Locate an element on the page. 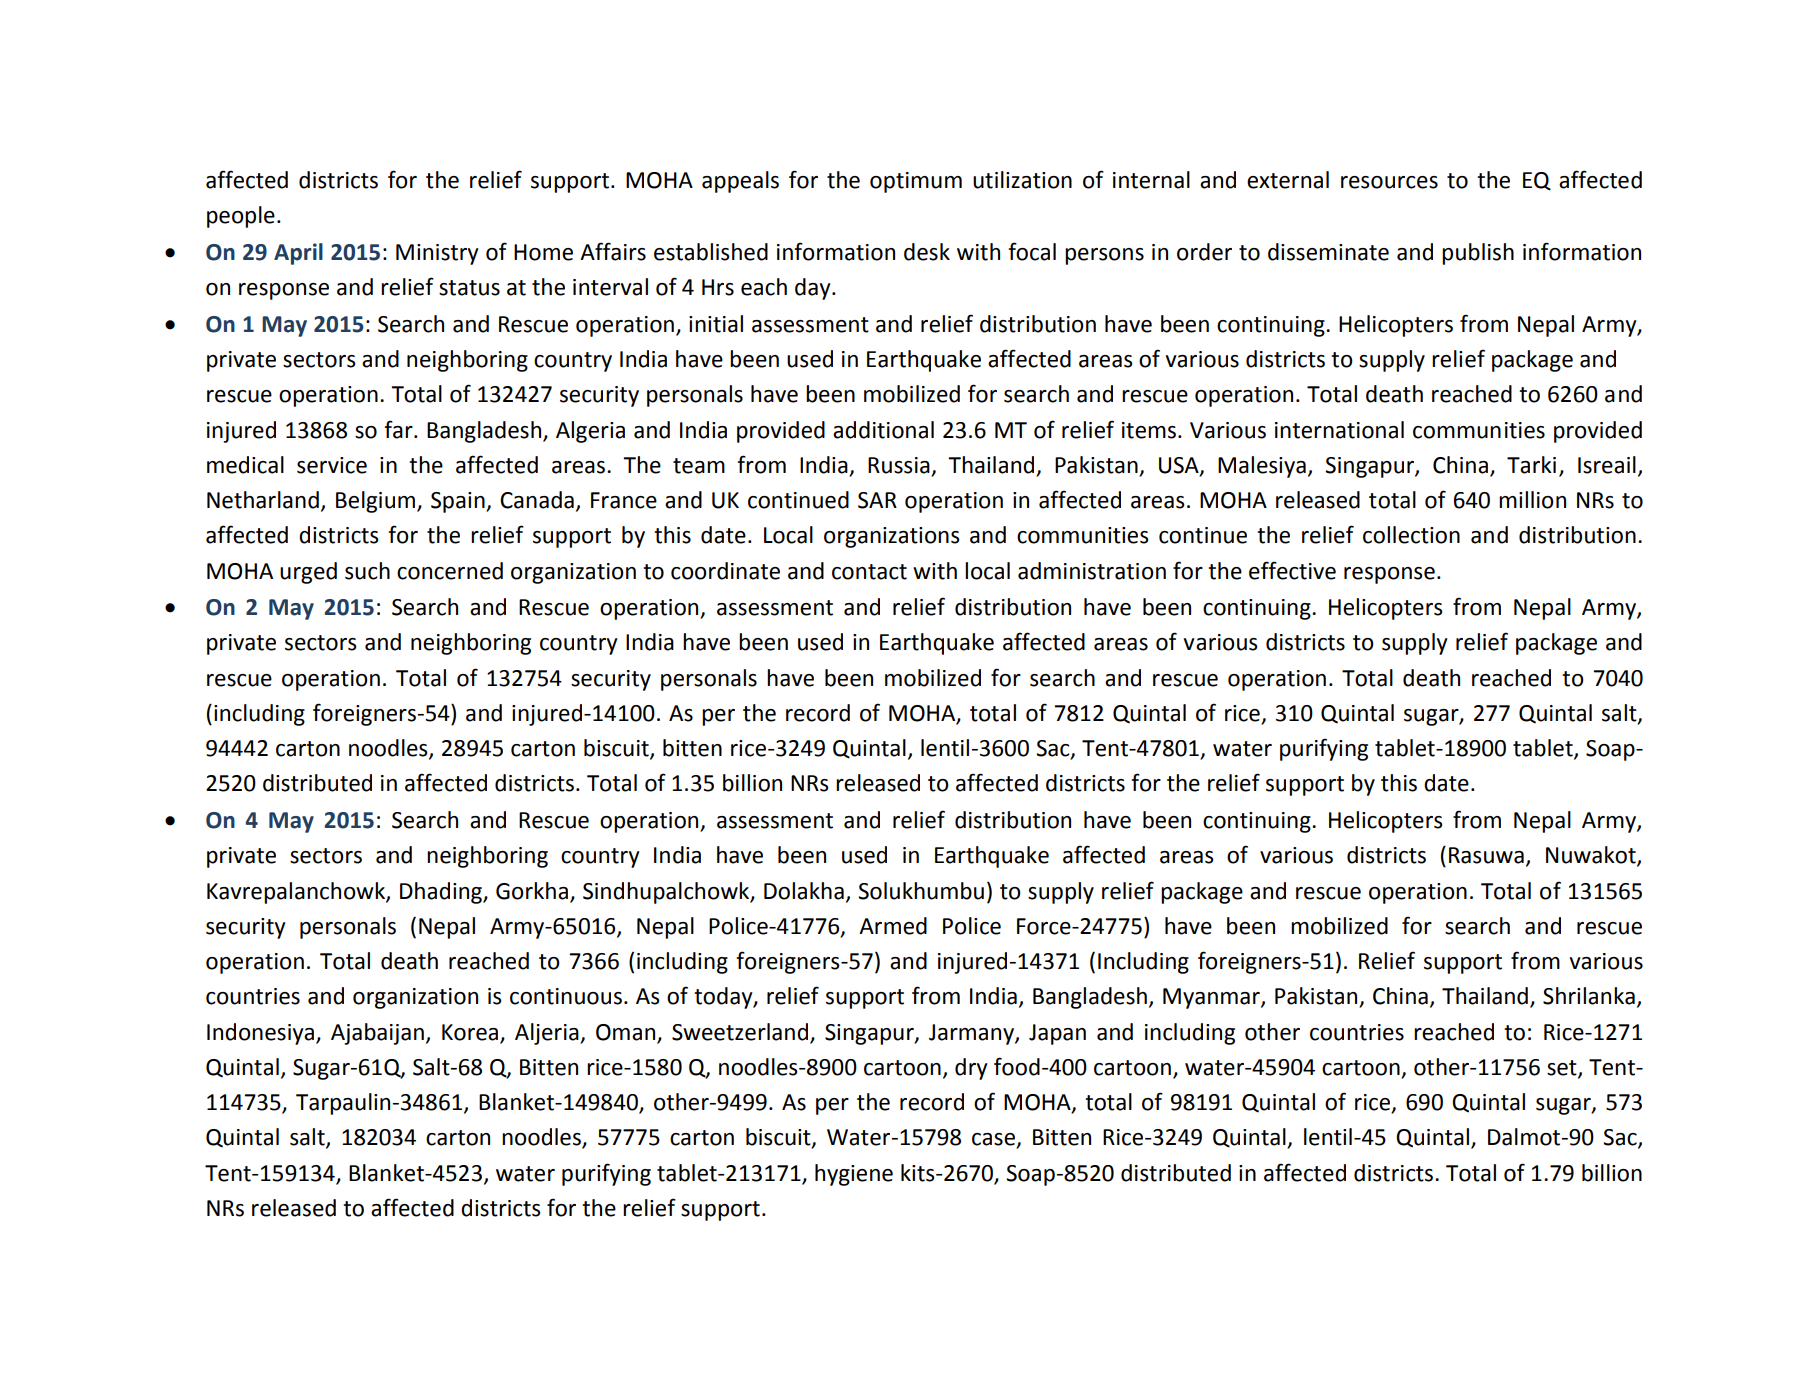 The image size is (1808, 1397). collection is located at coordinates (1411, 535).
